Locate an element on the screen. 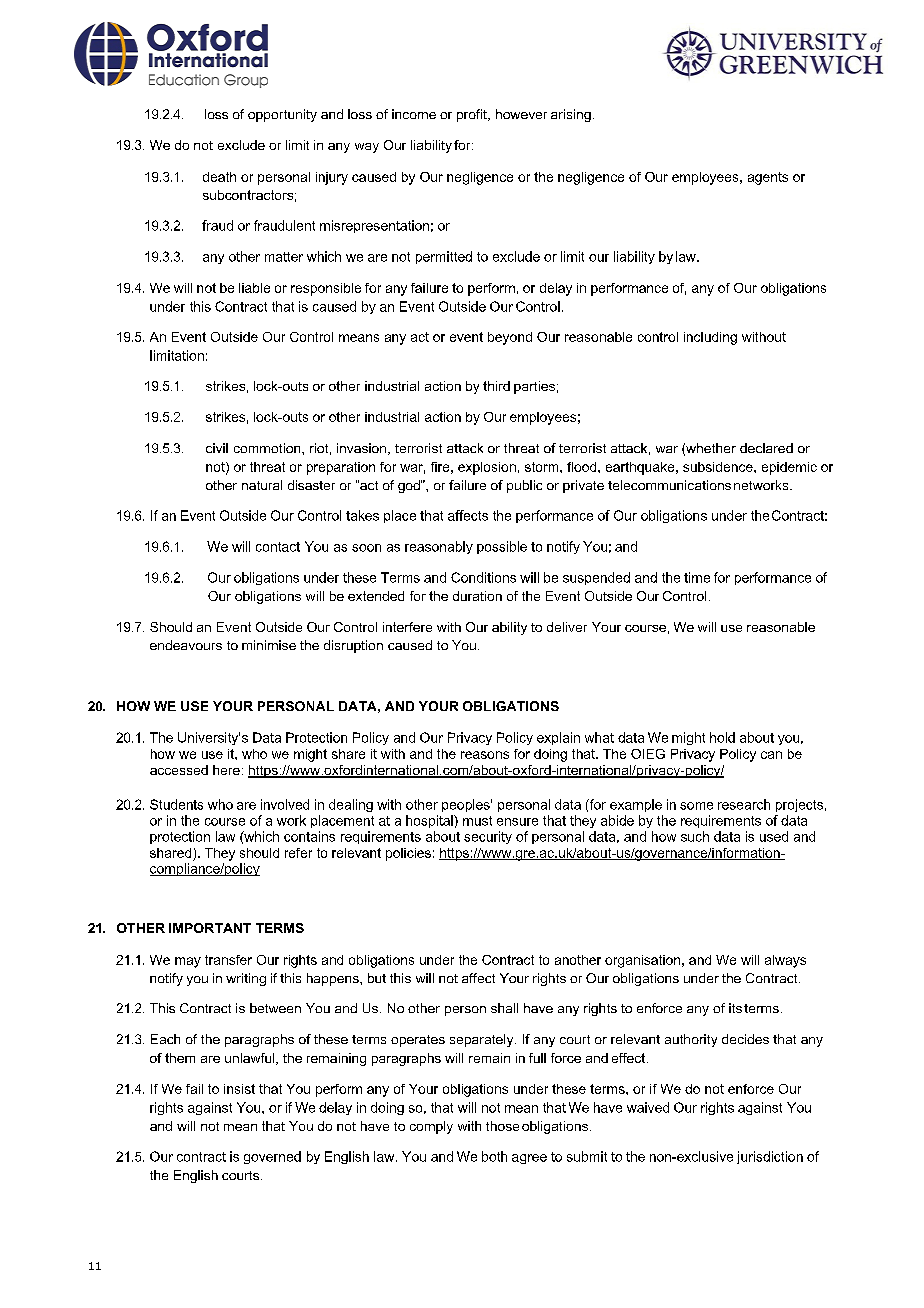  agents is located at coordinates (768, 178).
